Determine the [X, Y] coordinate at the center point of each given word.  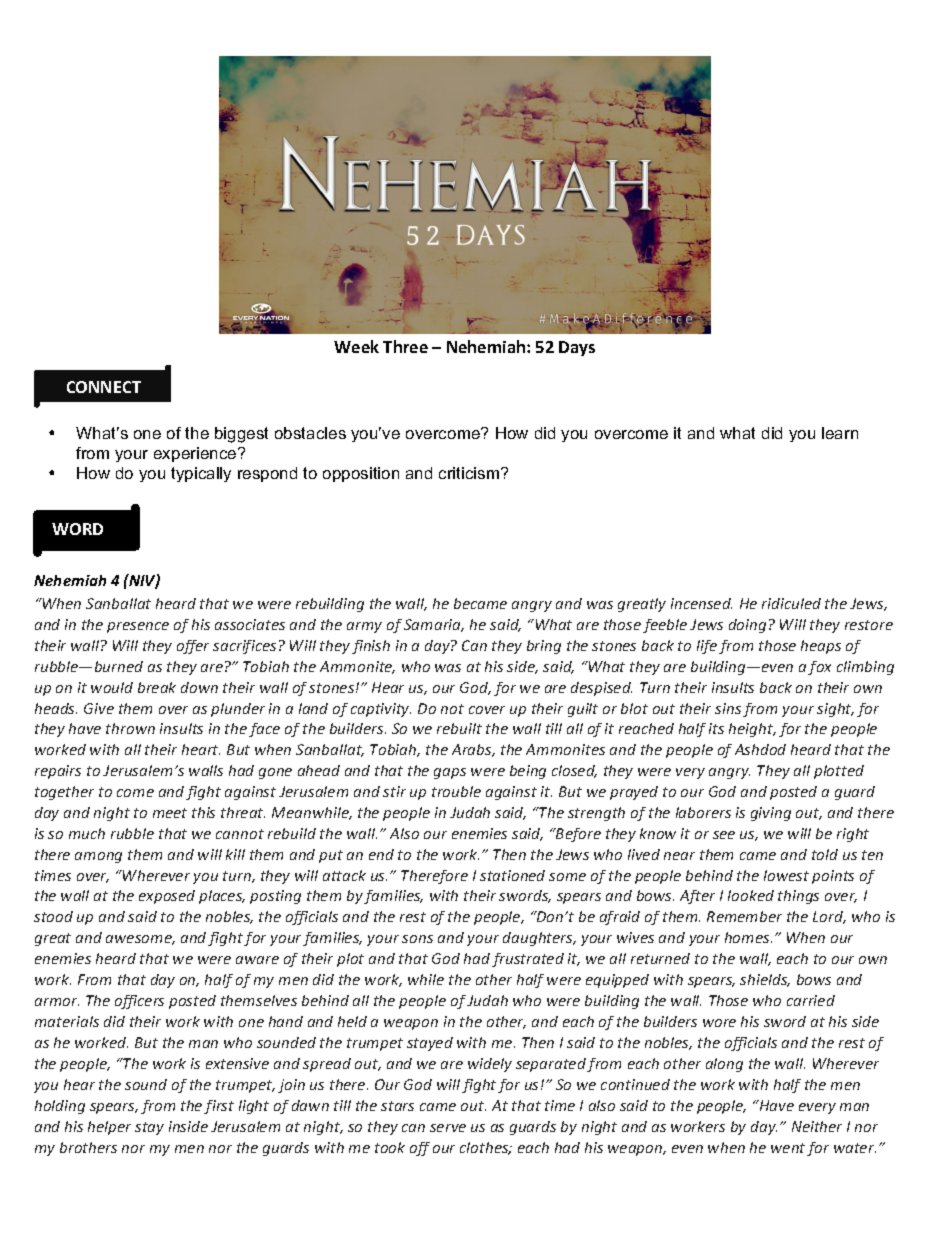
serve [448, 1128]
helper [109, 1128]
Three [405, 346]
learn [840, 433]
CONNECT [104, 387]
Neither [817, 1126]
